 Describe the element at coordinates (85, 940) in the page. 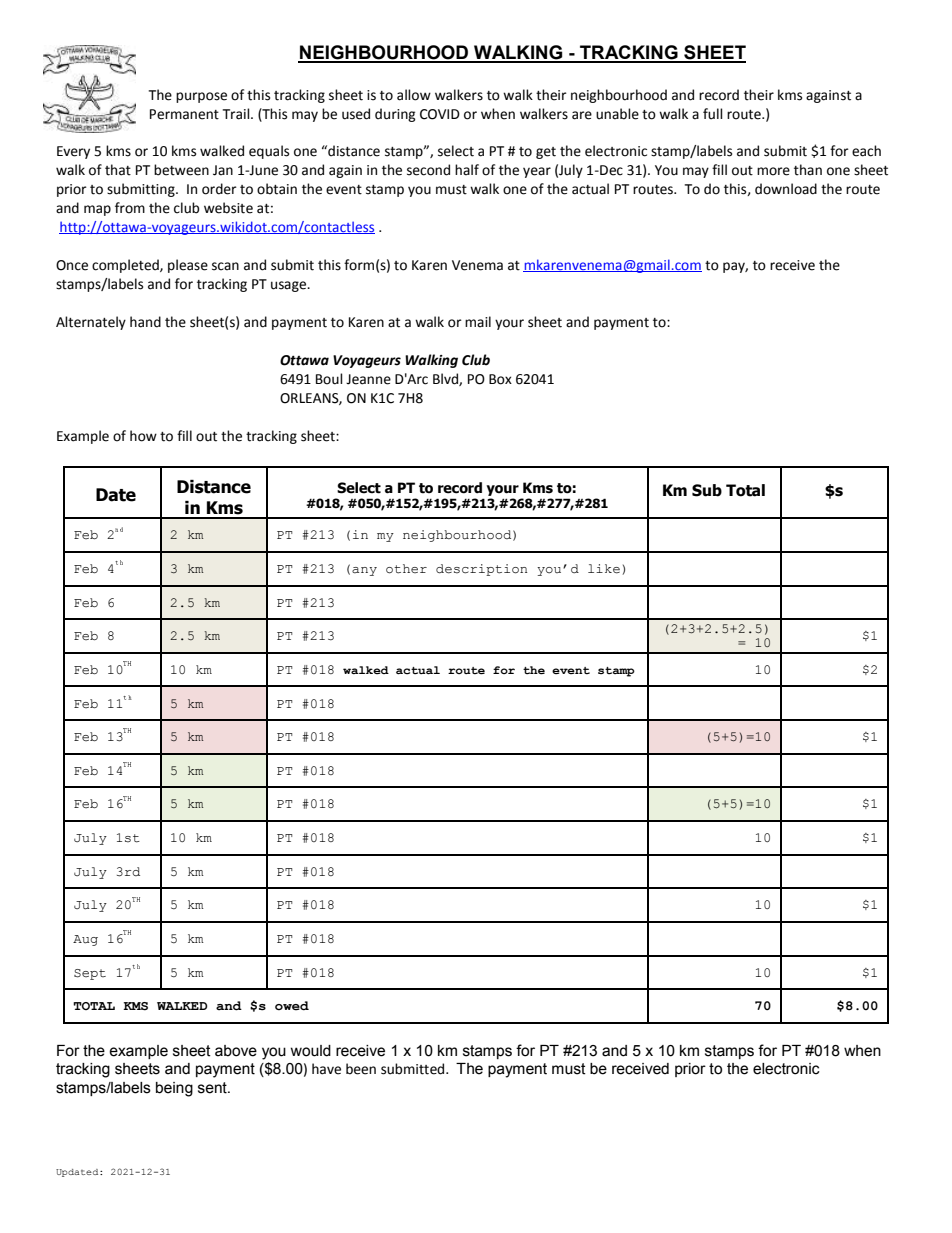

I see `Aug` at that location.
